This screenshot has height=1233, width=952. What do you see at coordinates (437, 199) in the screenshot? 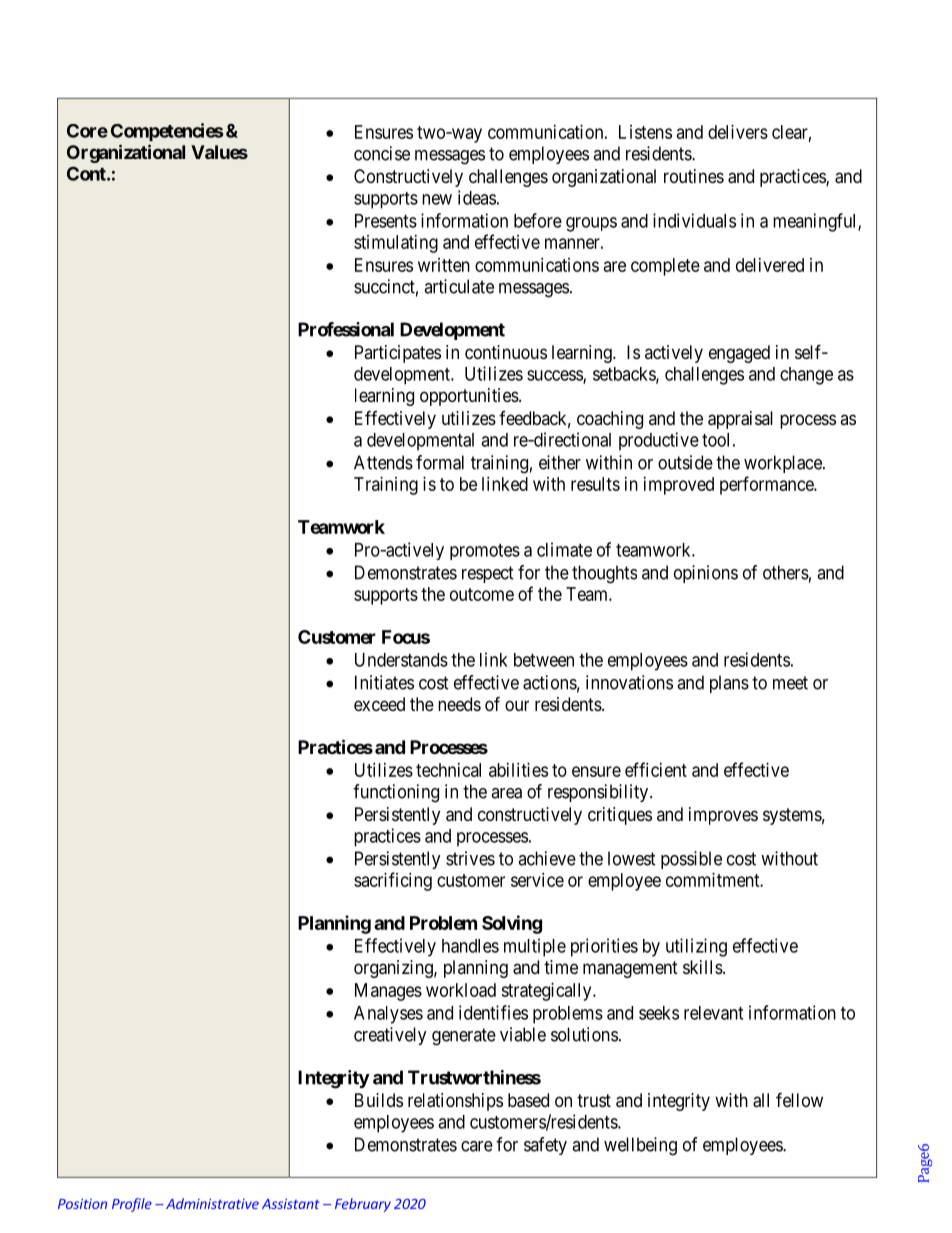
I see `new` at bounding box center [437, 199].
